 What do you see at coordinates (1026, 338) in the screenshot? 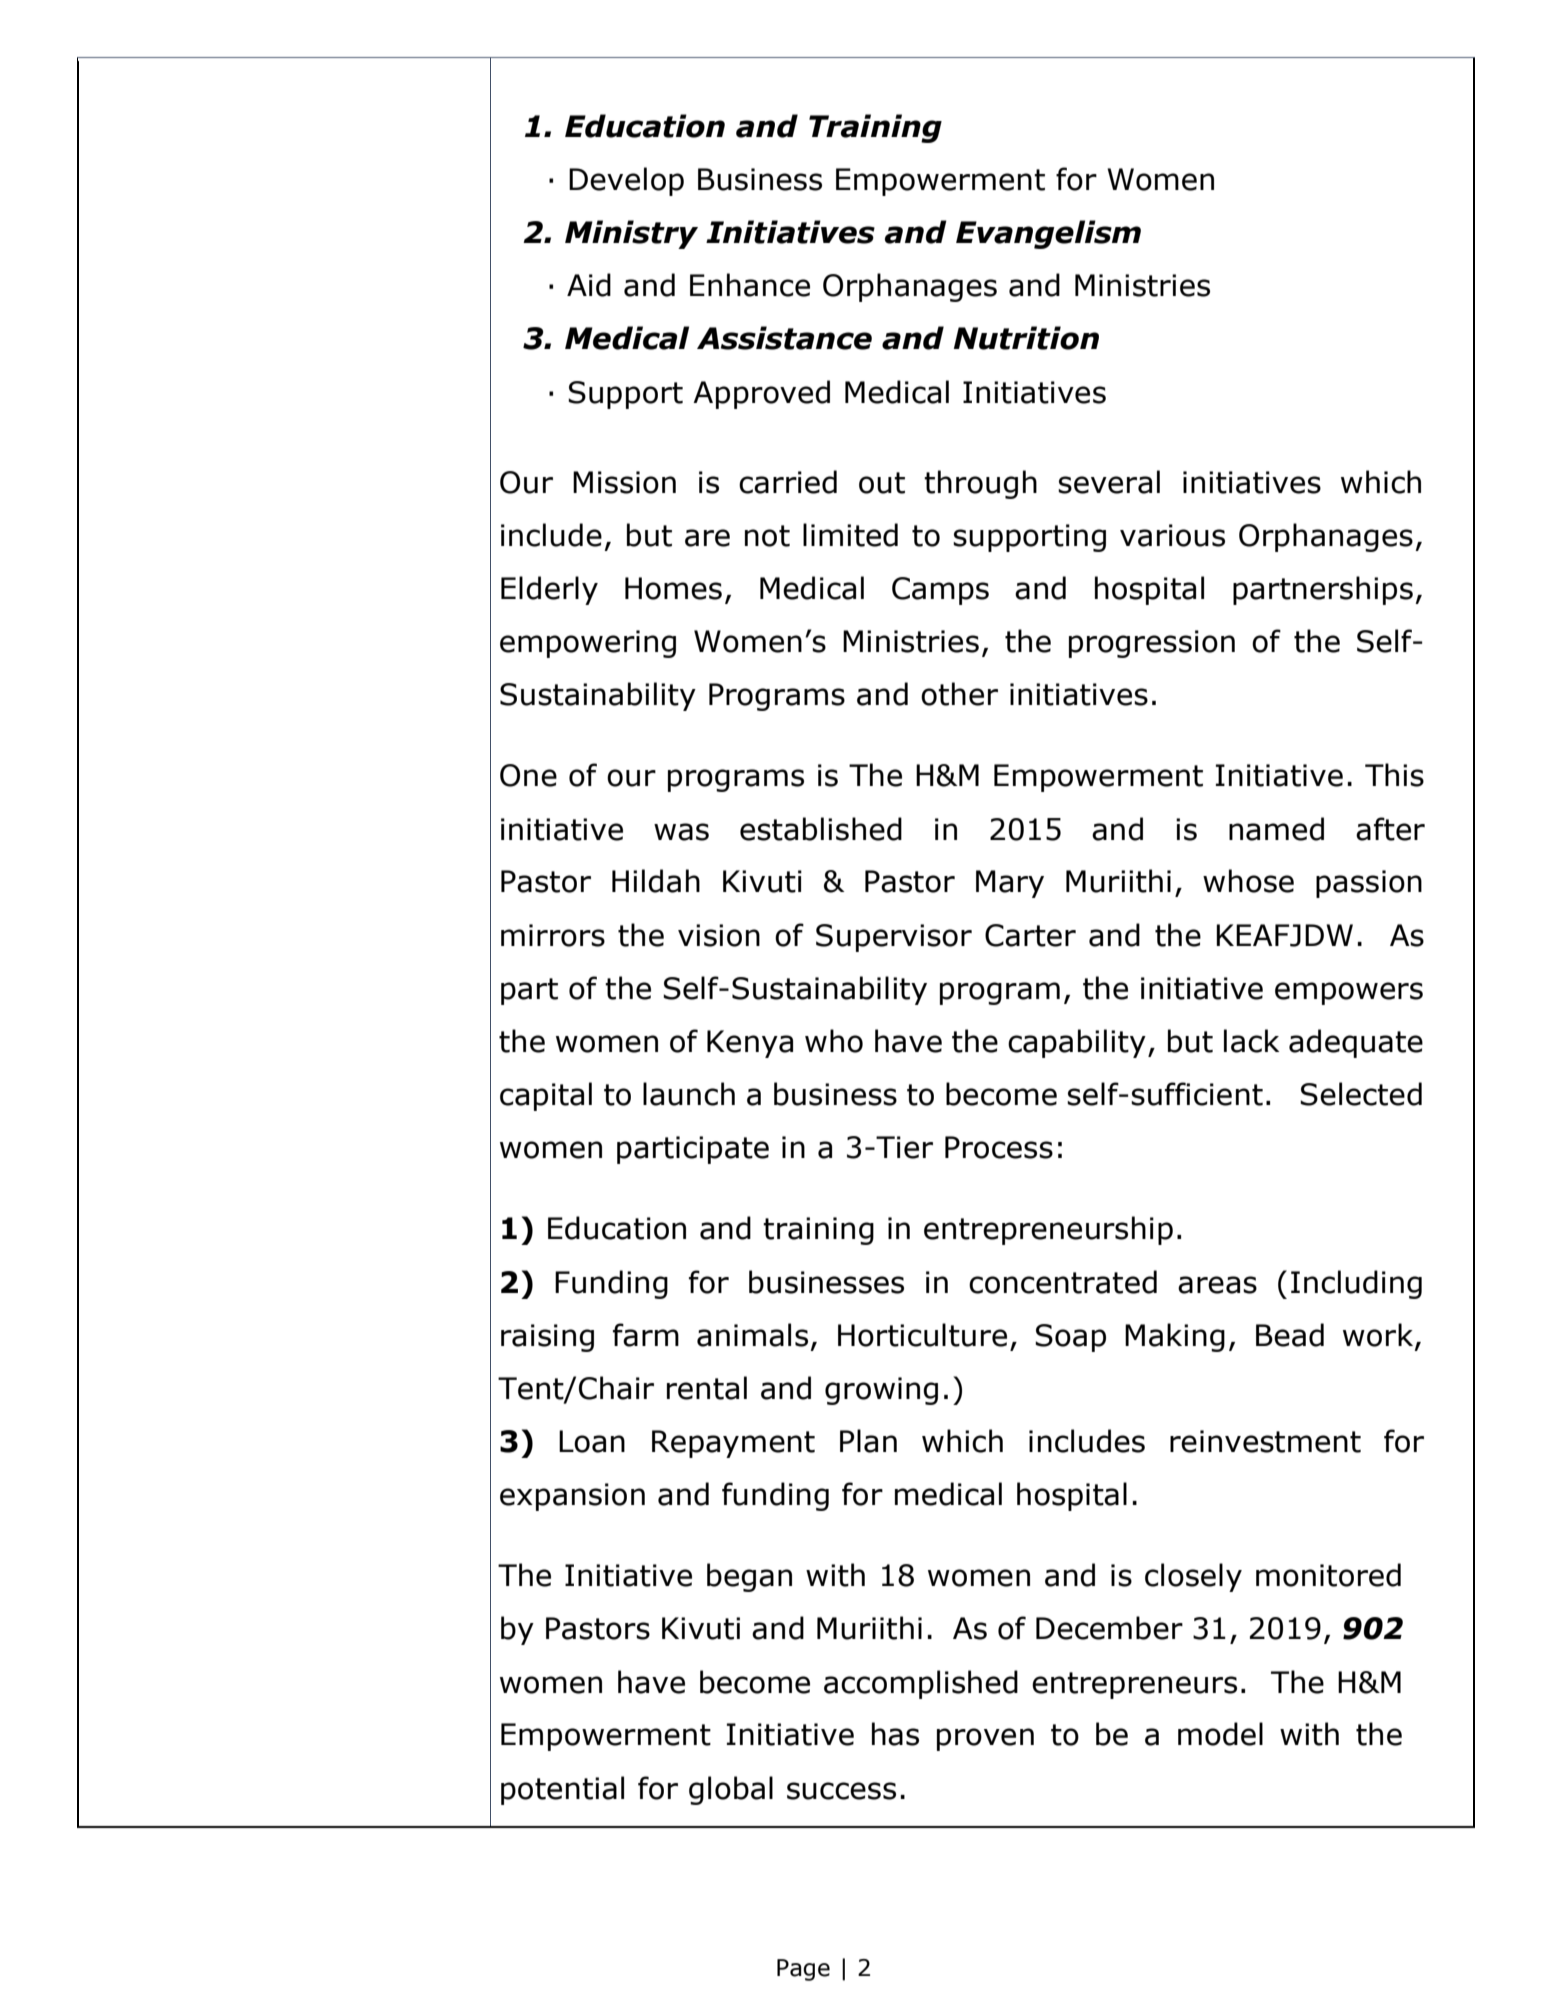
I see `Nutrition` at bounding box center [1026, 338].
